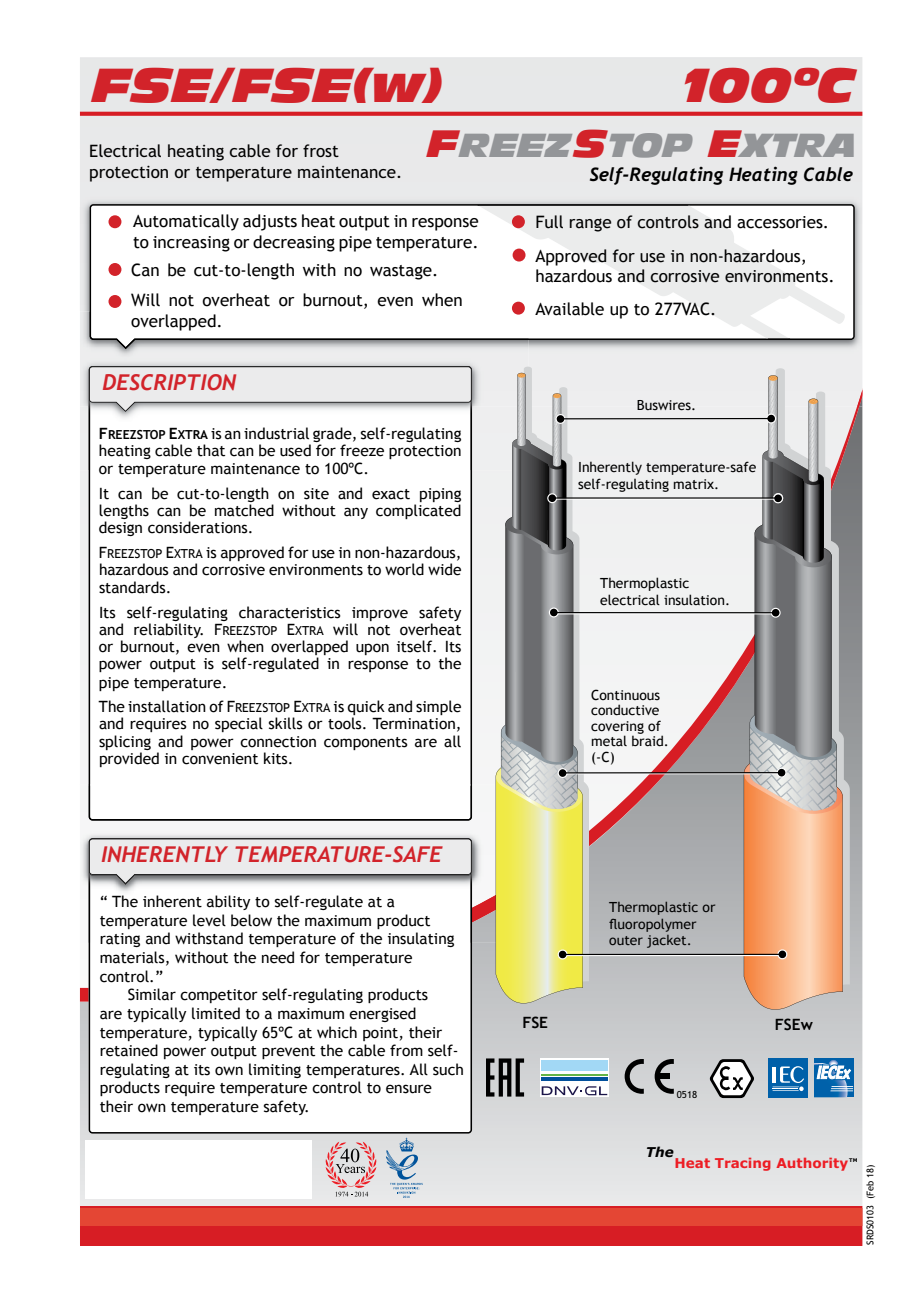 This document has width=924, height=1308. What do you see at coordinates (186, 222) in the document?
I see `Automatically` at bounding box center [186, 222].
